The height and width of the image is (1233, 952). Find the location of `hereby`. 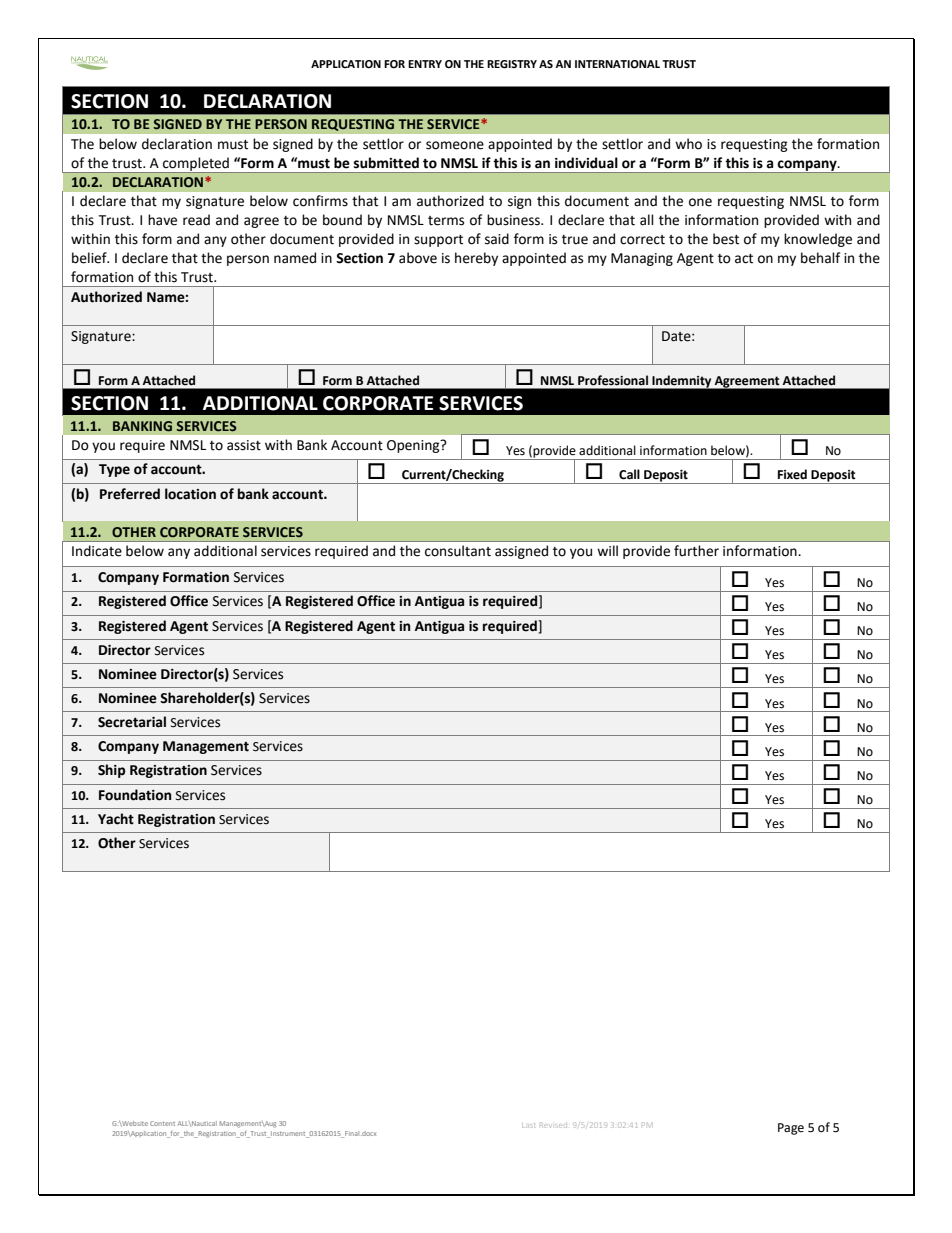

hereby is located at coordinates (476, 259).
